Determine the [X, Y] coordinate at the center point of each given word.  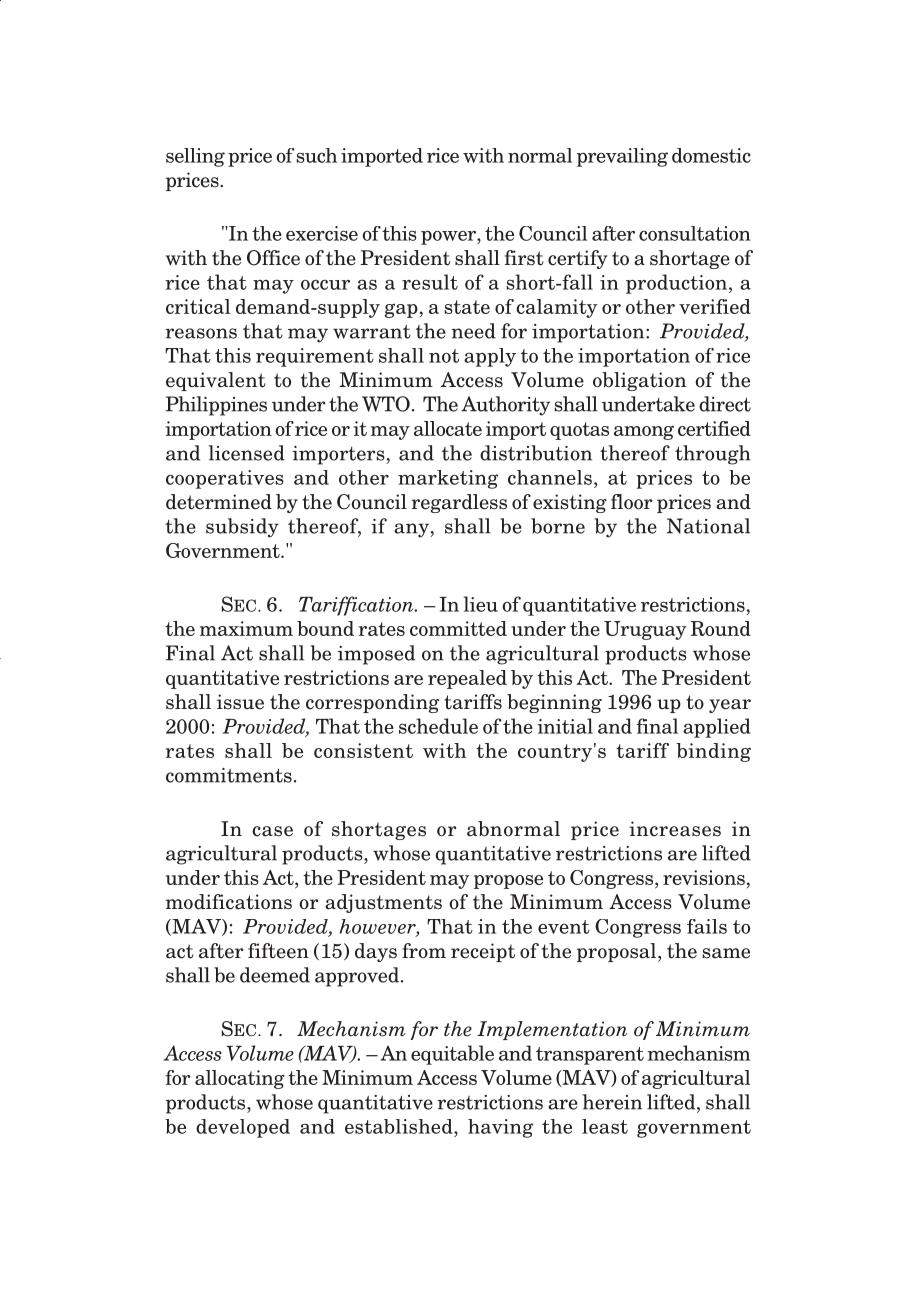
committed [458, 628]
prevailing [622, 157]
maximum [246, 628]
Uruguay [645, 630]
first [524, 258]
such [317, 155]
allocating [240, 1079]
